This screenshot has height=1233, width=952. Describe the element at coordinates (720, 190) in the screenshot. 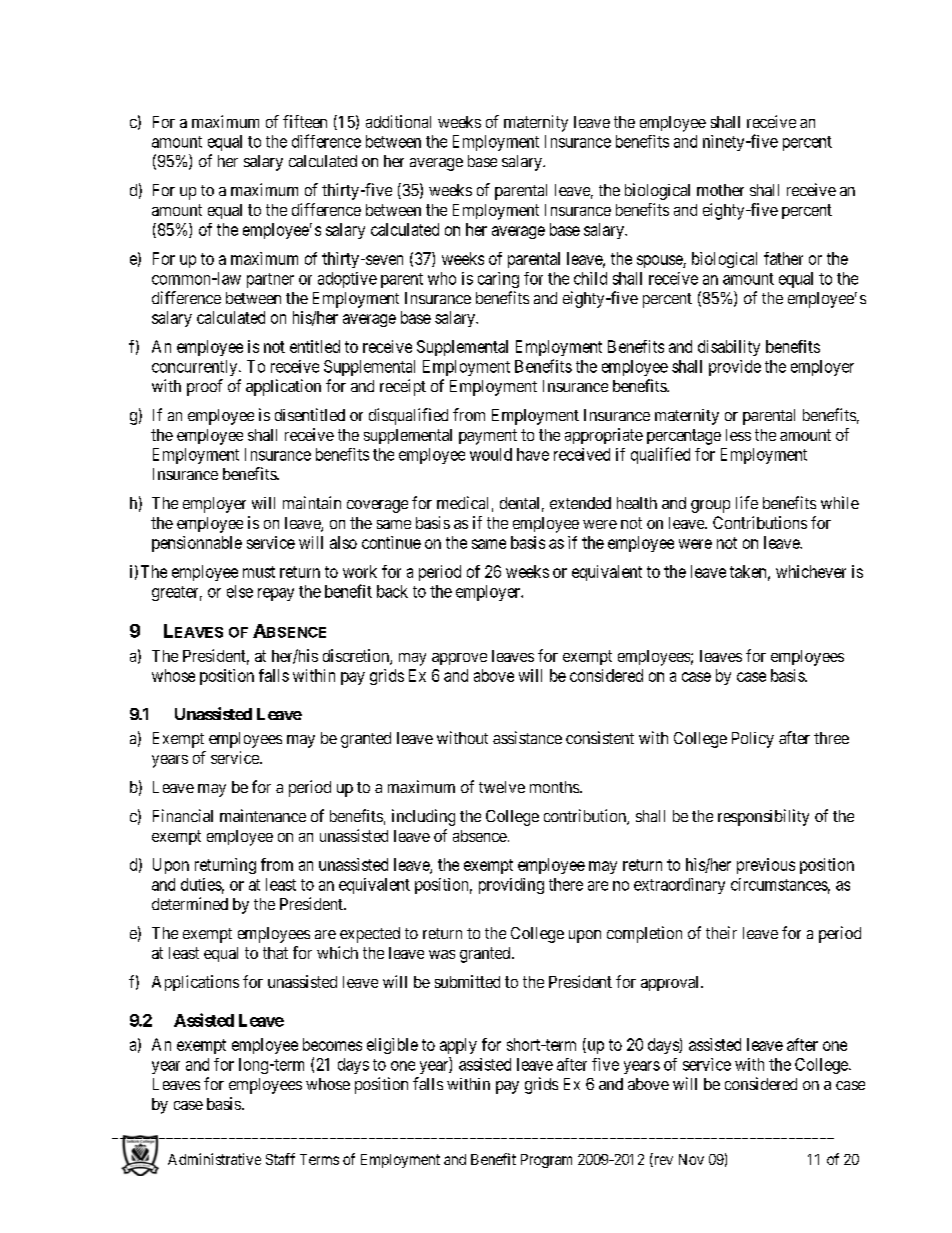

I see `mother` at that location.
